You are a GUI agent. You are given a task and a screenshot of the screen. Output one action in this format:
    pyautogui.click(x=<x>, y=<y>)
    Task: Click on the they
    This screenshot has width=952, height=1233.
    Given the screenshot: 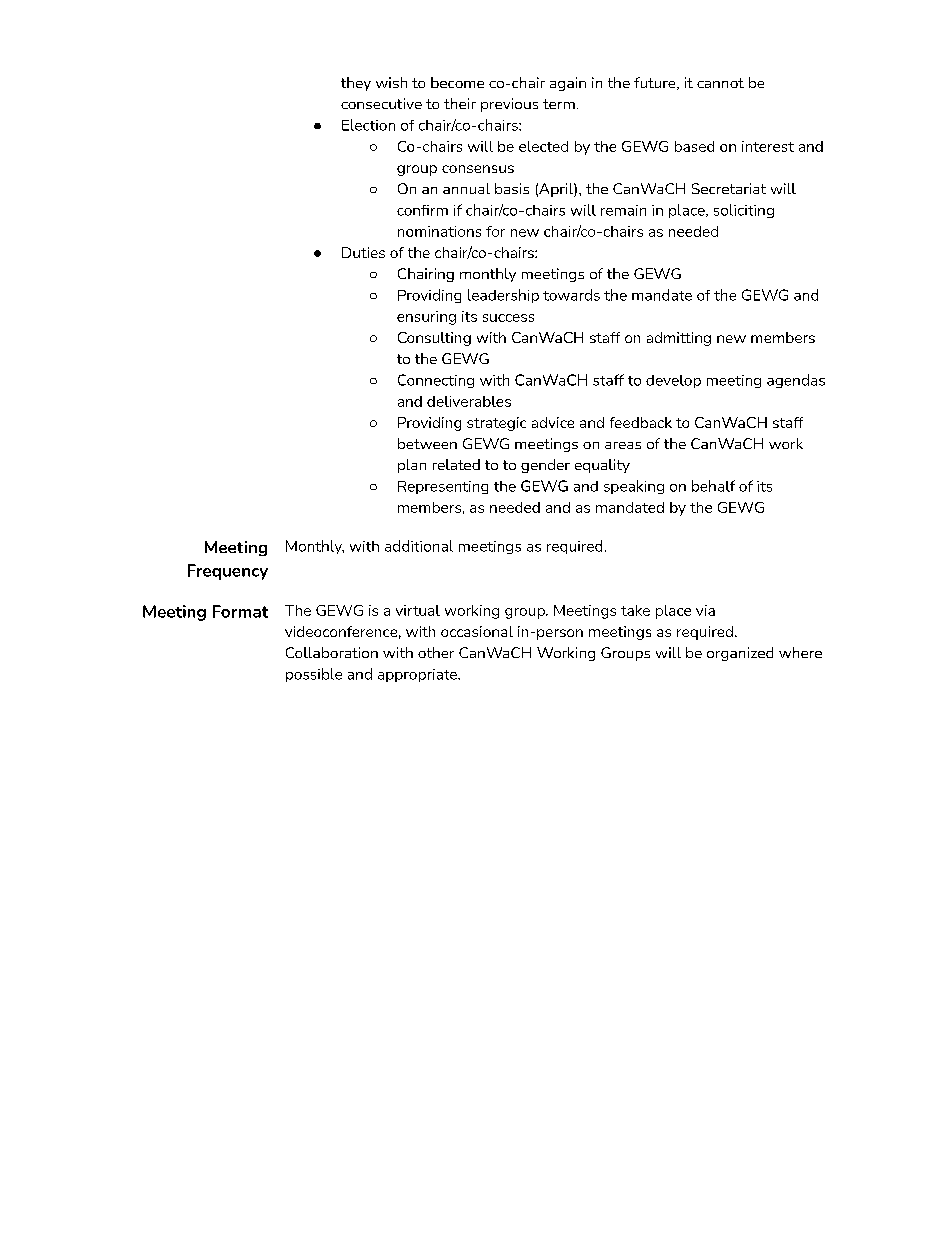 What is the action you would take?
    pyautogui.click(x=356, y=84)
